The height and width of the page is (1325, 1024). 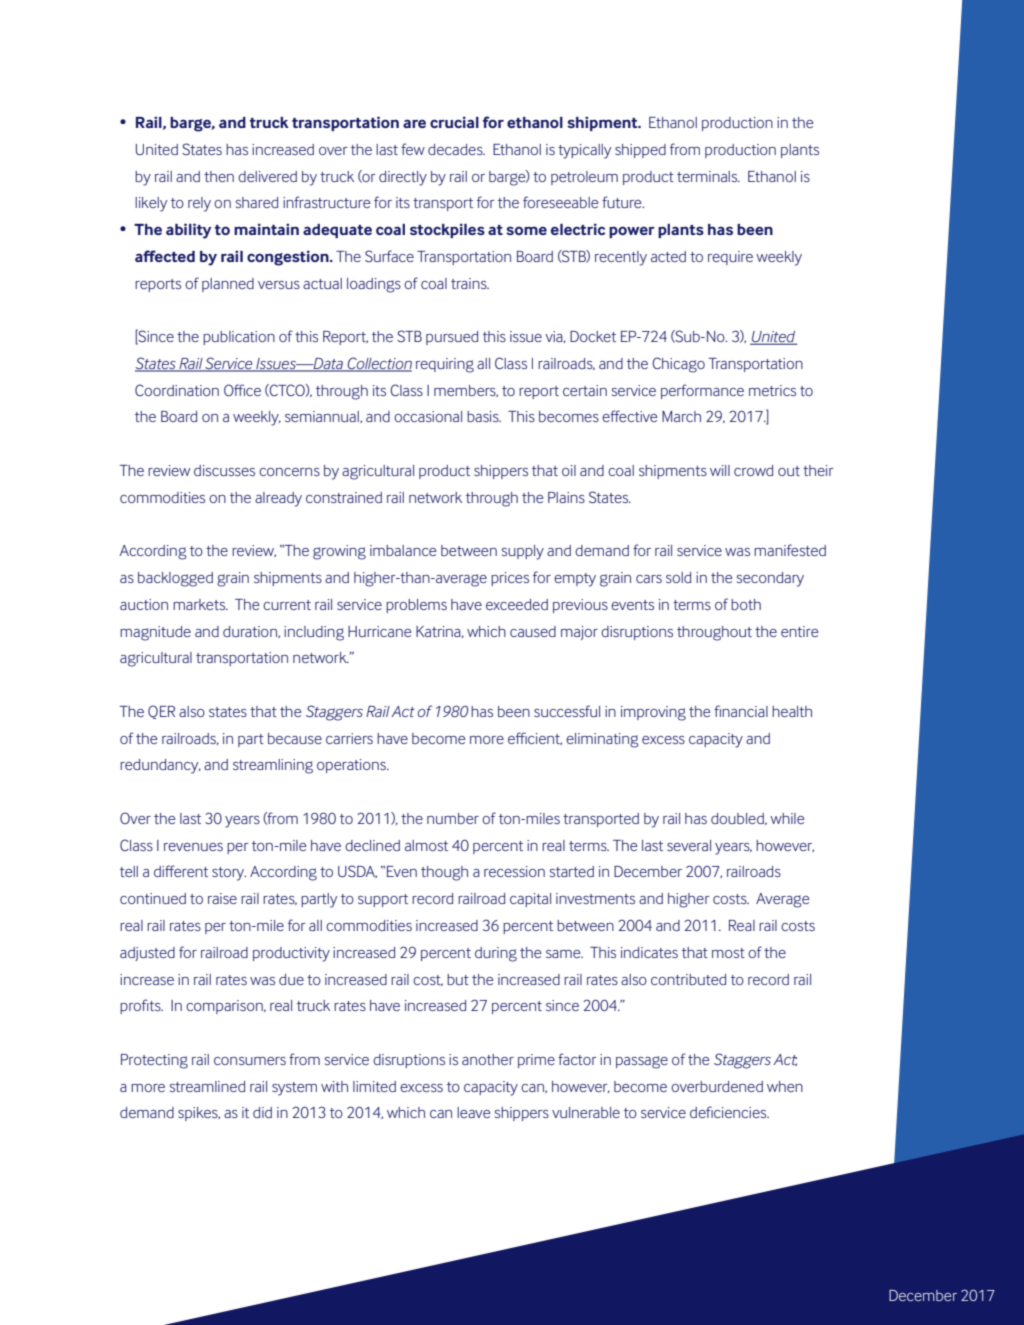 What do you see at coordinates (720, 470) in the page?
I see `will` at bounding box center [720, 470].
